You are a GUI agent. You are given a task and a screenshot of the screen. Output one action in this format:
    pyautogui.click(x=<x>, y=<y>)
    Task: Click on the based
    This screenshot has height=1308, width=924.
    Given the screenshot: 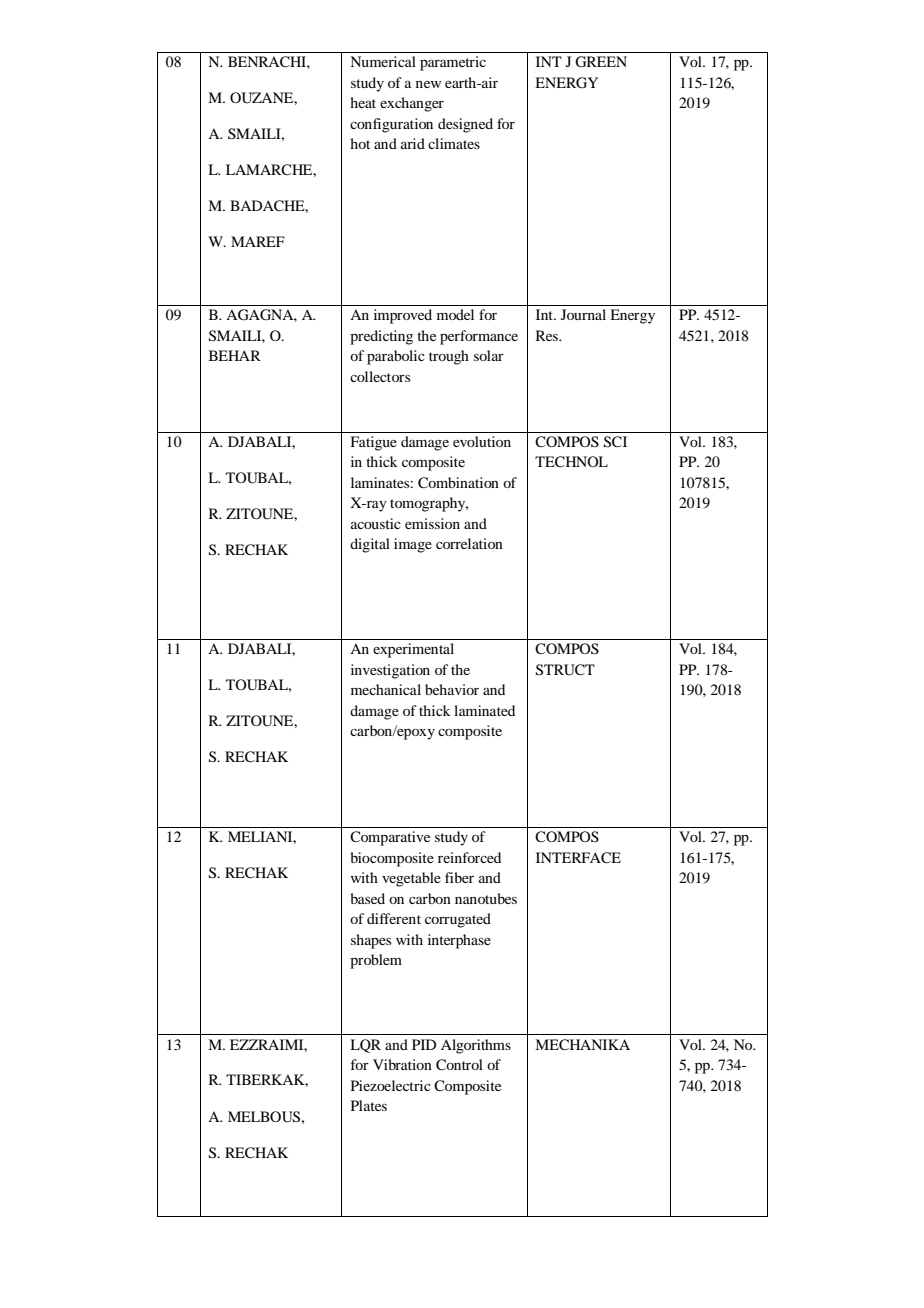 What is the action you would take?
    pyautogui.click(x=367, y=898)
